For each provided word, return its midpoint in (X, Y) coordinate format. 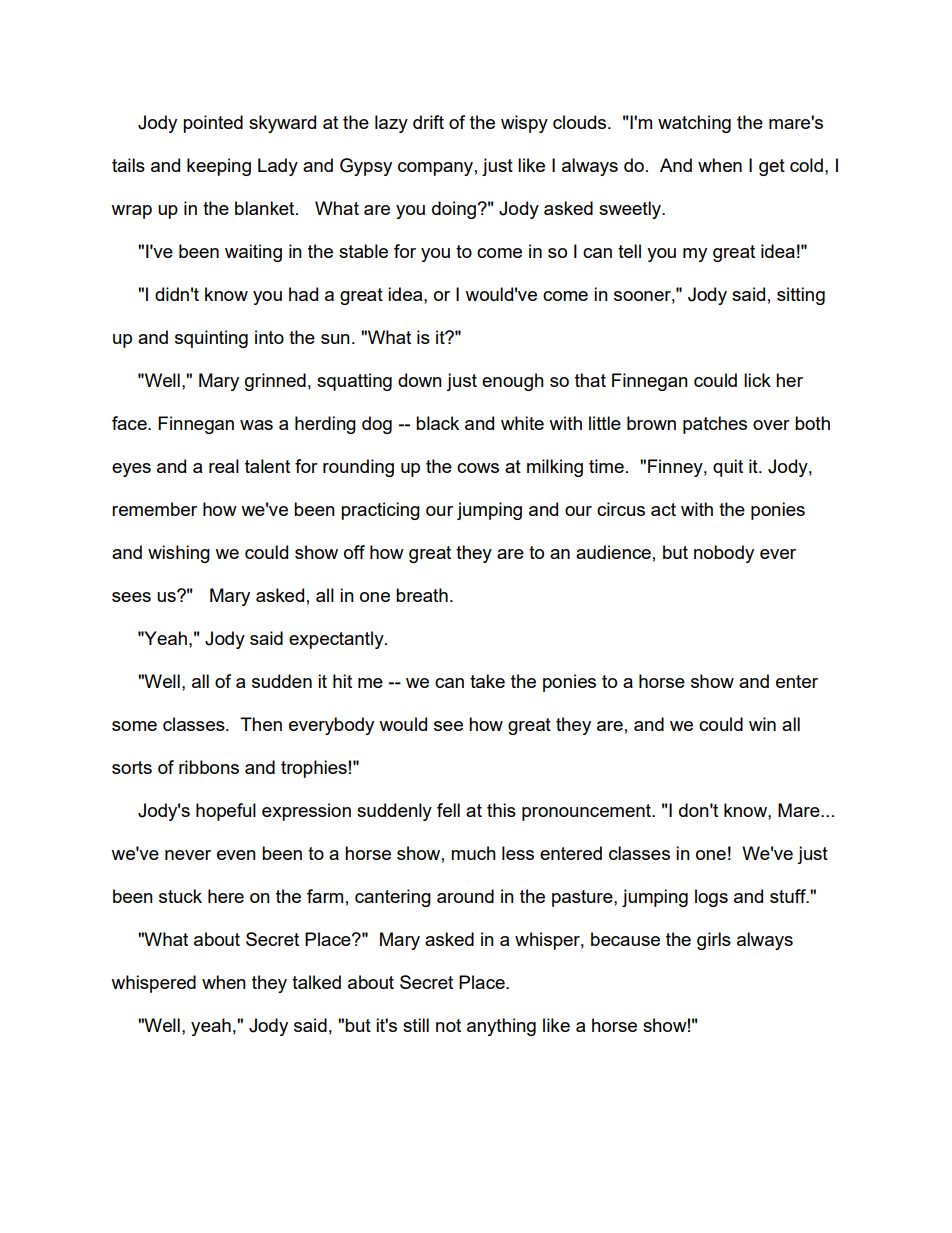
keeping (219, 167)
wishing (179, 554)
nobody (724, 554)
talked (316, 982)
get (772, 167)
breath (422, 595)
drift (428, 122)
